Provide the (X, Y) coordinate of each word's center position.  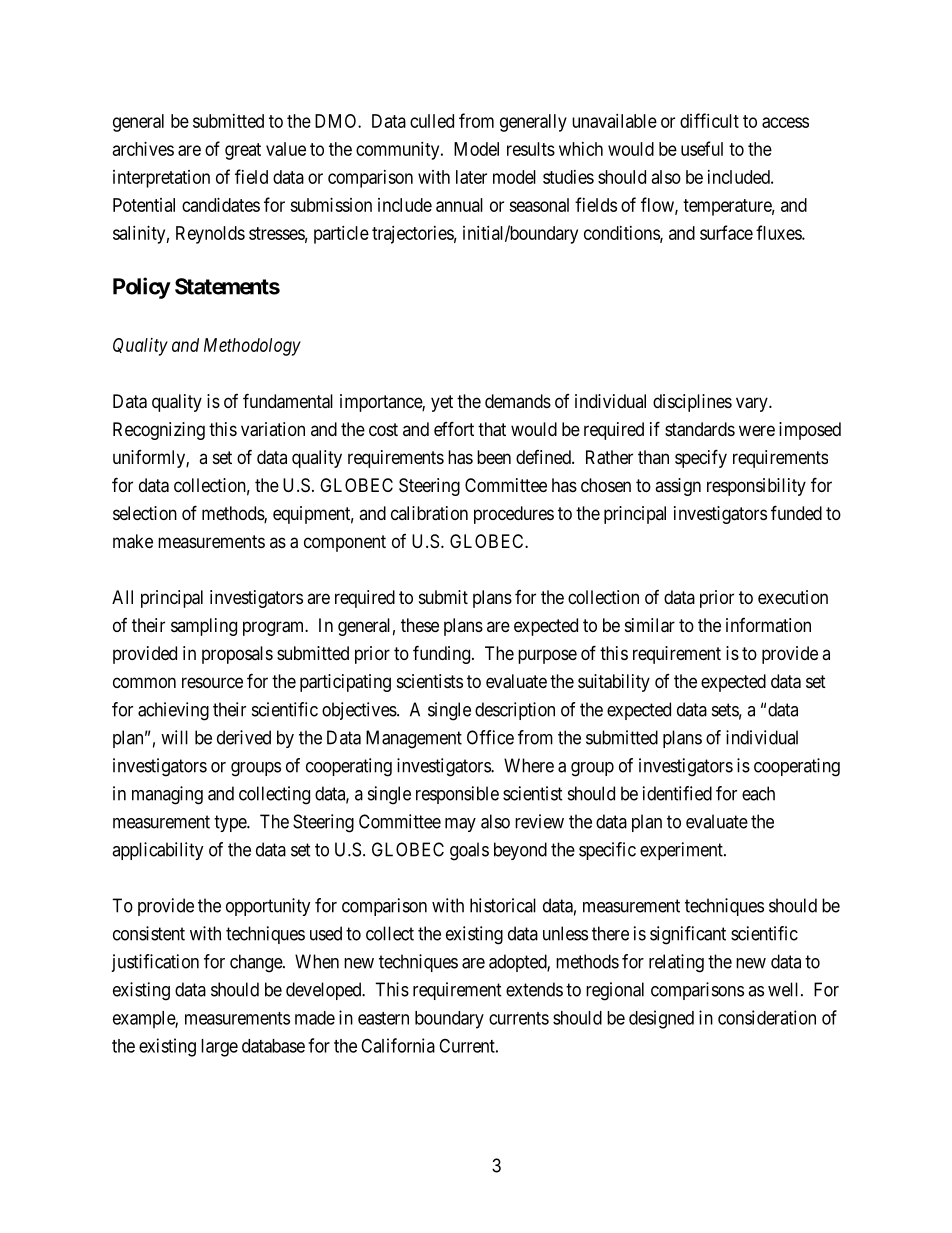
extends (534, 989)
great (243, 151)
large (219, 1048)
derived (244, 737)
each (758, 793)
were (757, 430)
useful (702, 148)
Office (490, 737)
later (471, 177)
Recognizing (159, 431)
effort (454, 428)
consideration (767, 1017)
